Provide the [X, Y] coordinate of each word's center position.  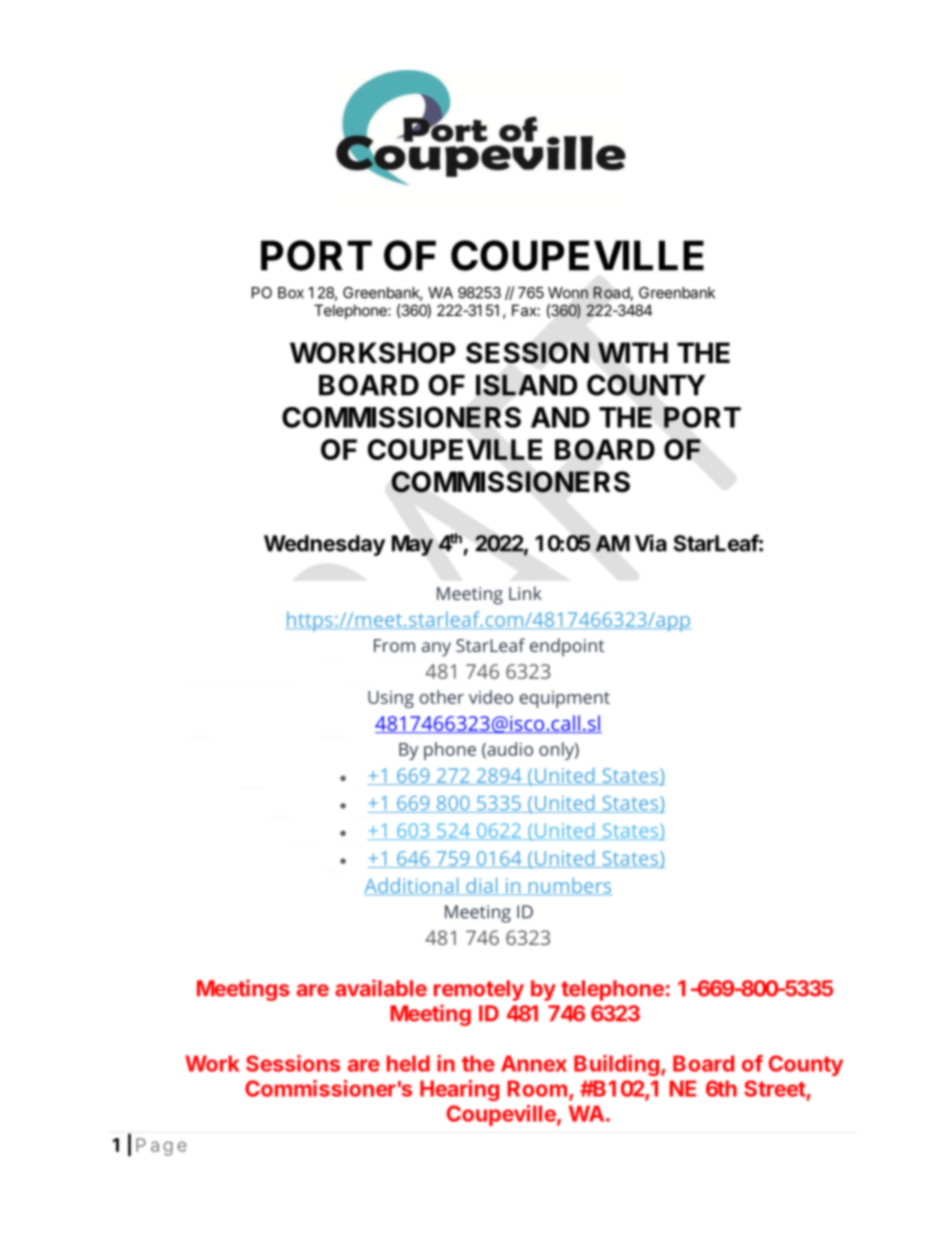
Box [291, 293]
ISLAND [526, 385]
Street [775, 1088]
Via [651, 543]
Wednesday [324, 545]
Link [525, 593]
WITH [633, 352]
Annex [534, 1063]
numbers [569, 886]
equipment [565, 699]
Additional [412, 886]
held [408, 1063]
